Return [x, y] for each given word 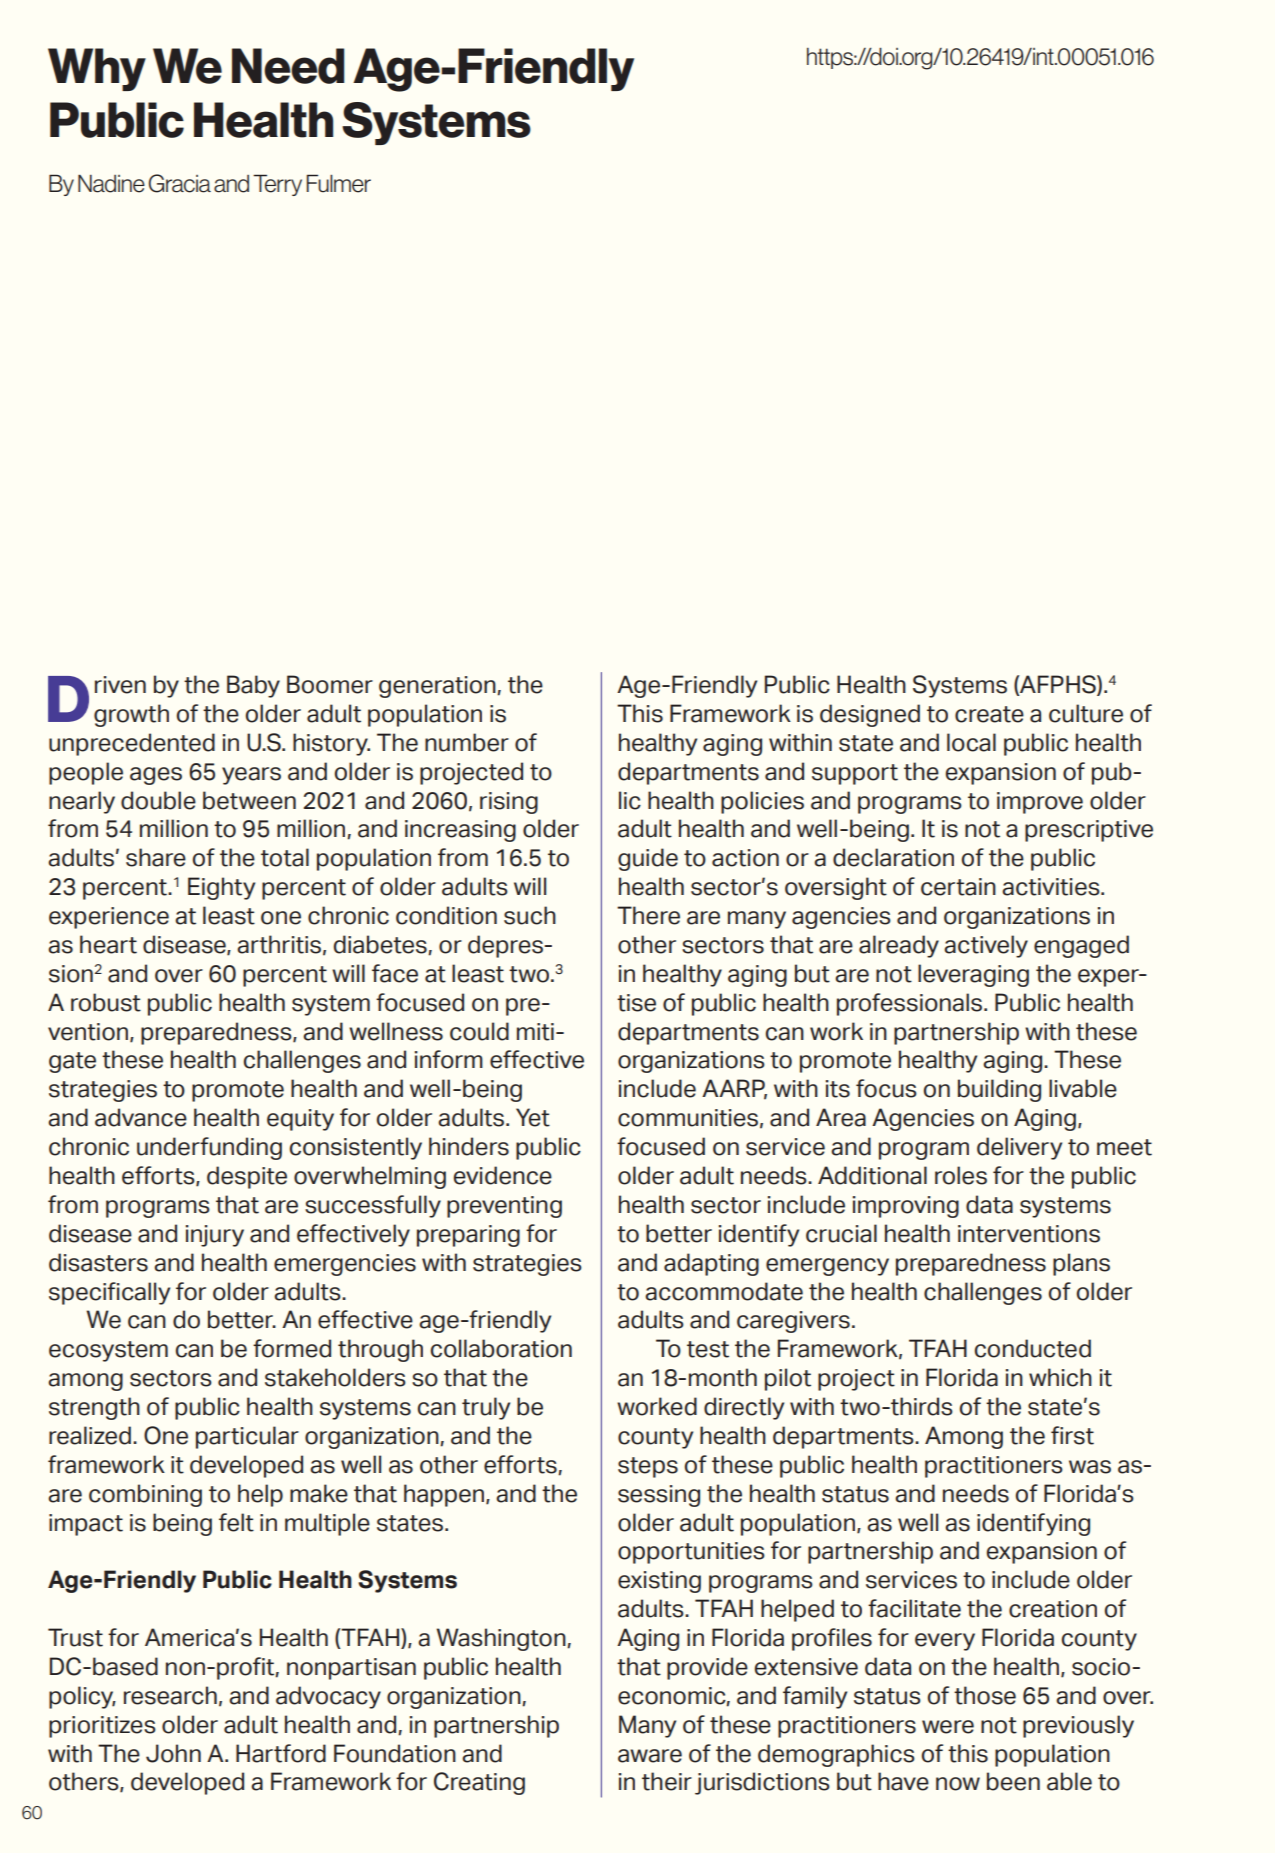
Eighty [221, 888]
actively [986, 946]
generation [438, 687]
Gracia [179, 183]
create [989, 714]
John [173, 1753]
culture [1086, 713]
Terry [277, 185]
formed [292, 1348]
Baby [253, 686]
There [648, 915]
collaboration [501, 1348]
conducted [1033, 1348]
